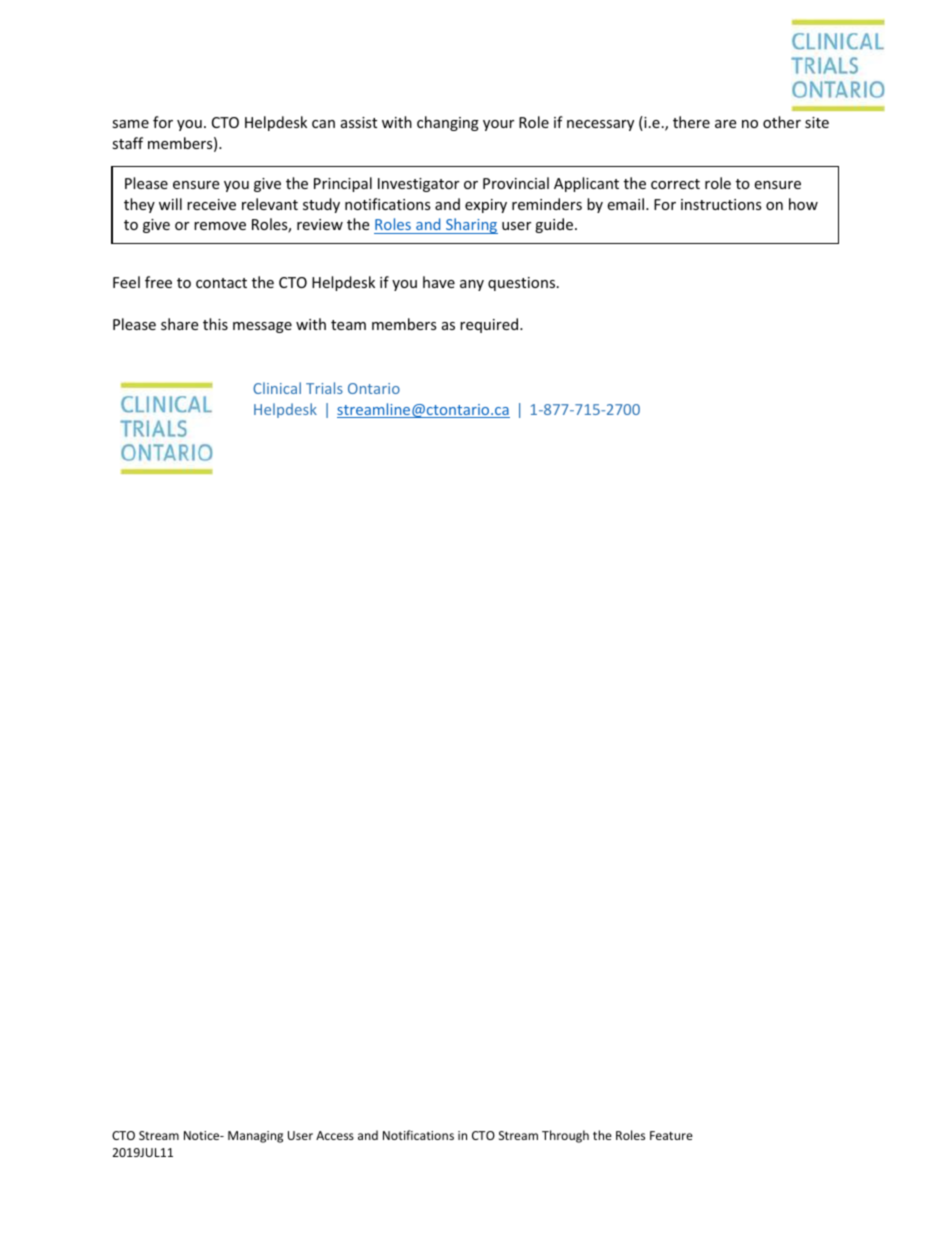 This image has width=952, height=1233. What do you see at coordinates (277, 388) in the image?
I see `Clinical` at bounding box center [277, 388].
